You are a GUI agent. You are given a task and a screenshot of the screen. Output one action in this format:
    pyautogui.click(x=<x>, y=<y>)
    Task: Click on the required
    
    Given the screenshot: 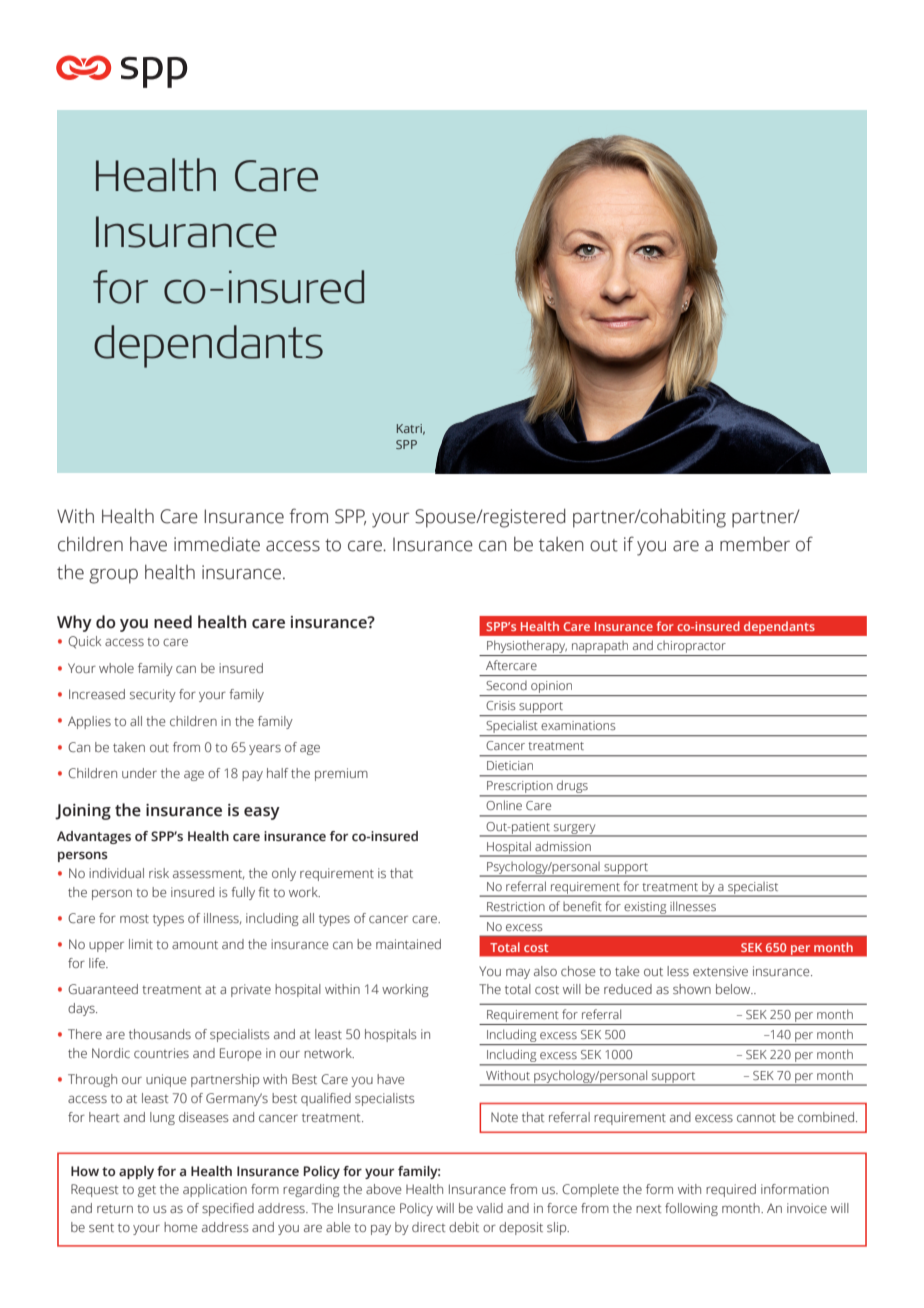 What is the action you would take?
    pyautogui.click(x=731, y=1190)
